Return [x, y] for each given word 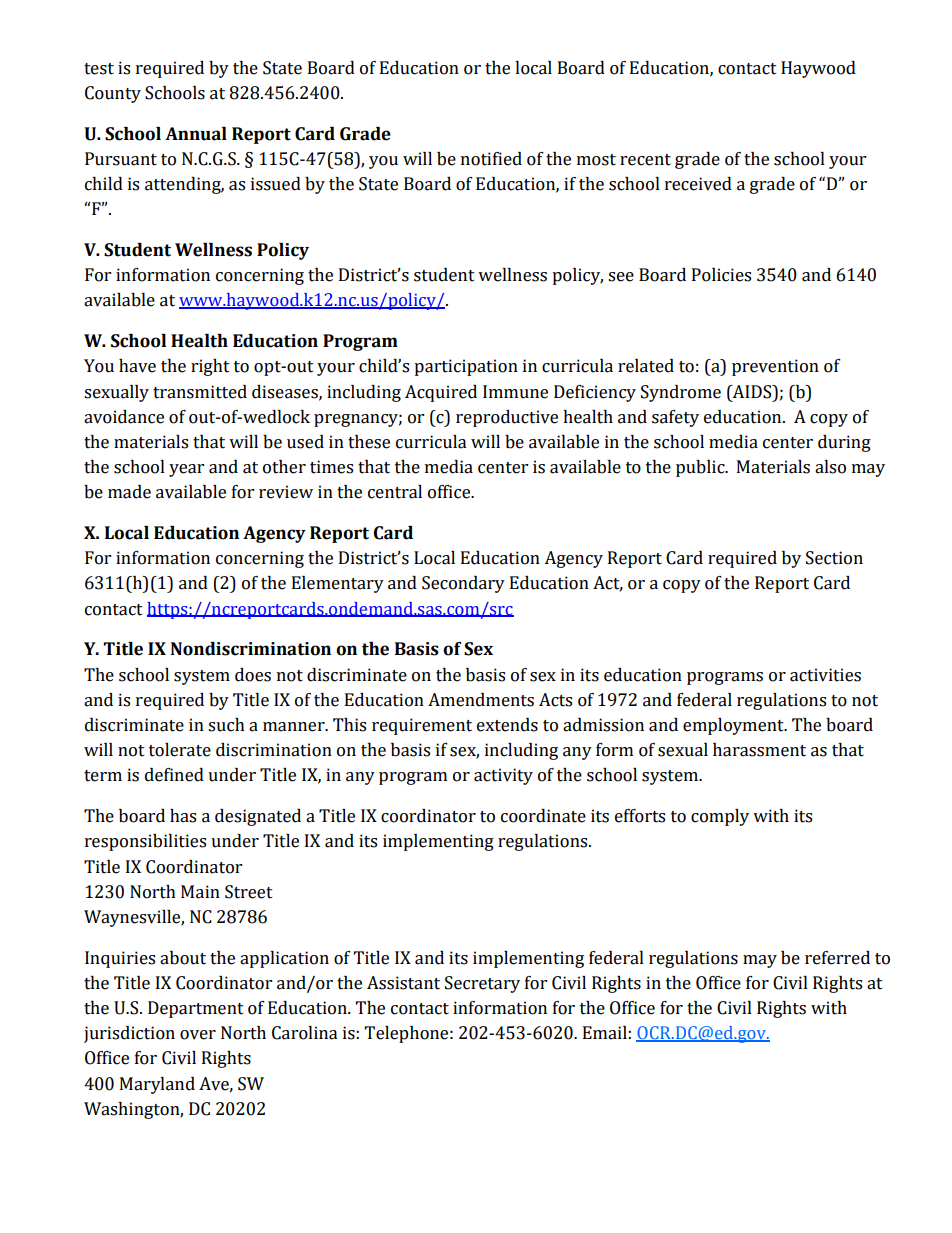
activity [503, 776]
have [137, 366]
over [198, 1035]
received [698, 184]
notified [491, 159]
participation [466, 367]
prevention [775, 367]
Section [834, 558]
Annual [196, 134]
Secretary [482, 984]
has [183, 816]
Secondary [463, 584]
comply [720, 817]
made [129, 492]
